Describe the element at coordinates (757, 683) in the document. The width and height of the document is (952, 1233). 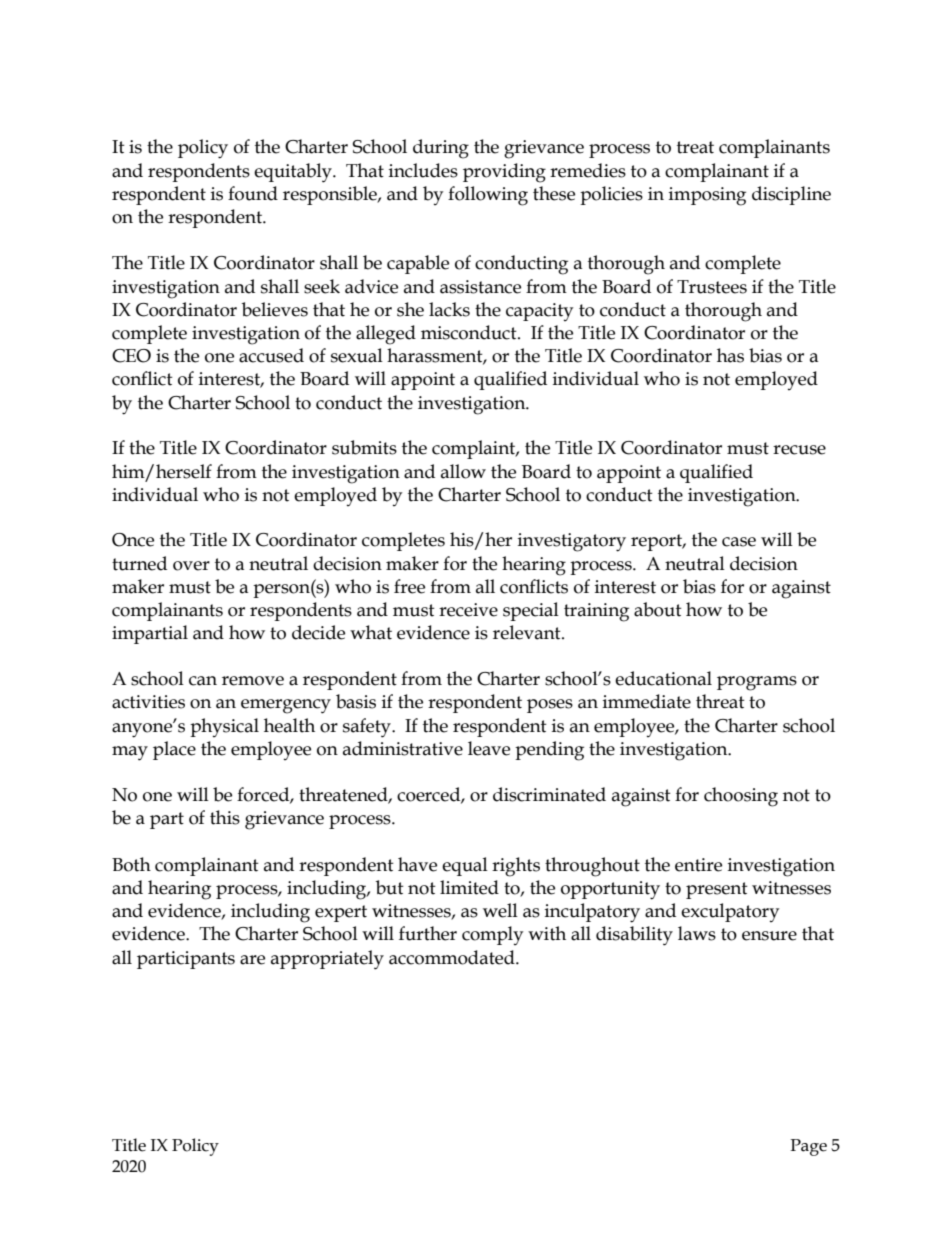
I see `programs` at that location.
